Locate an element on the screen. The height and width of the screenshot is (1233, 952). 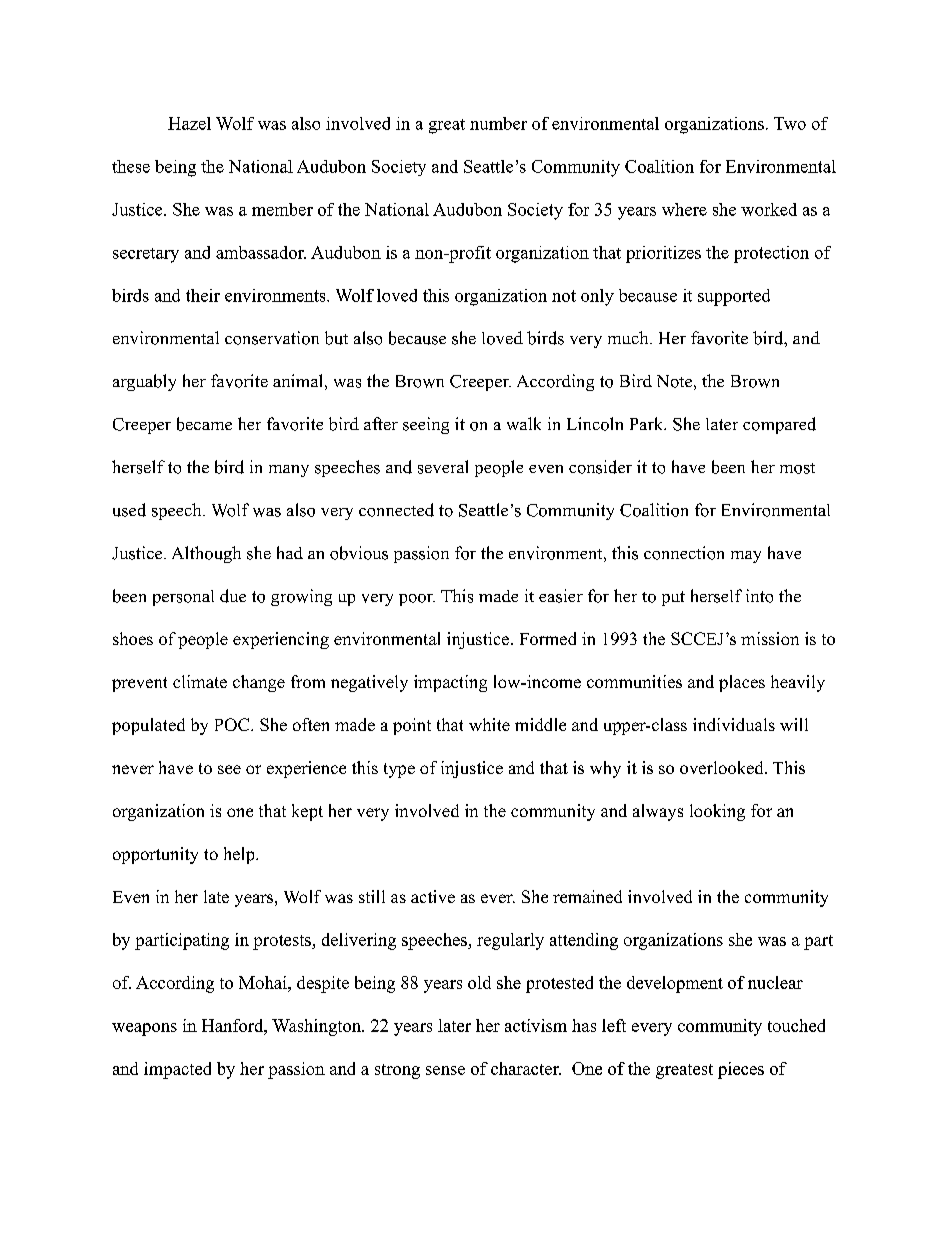
help is located at coordinates (240, 855).
